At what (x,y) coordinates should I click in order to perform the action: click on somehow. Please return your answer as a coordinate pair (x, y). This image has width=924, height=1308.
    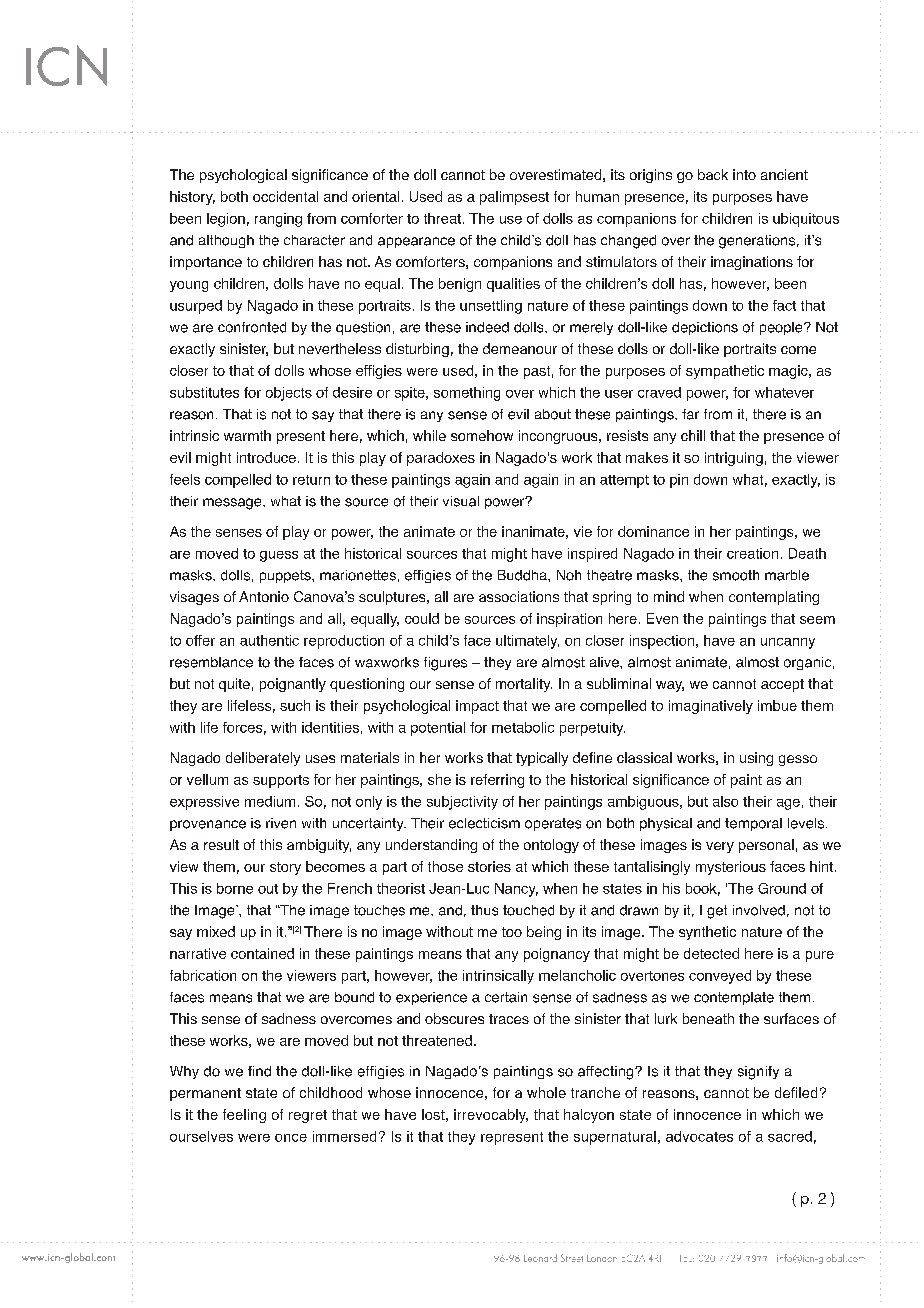
    Looking at the image, I should click on (482, 435).
